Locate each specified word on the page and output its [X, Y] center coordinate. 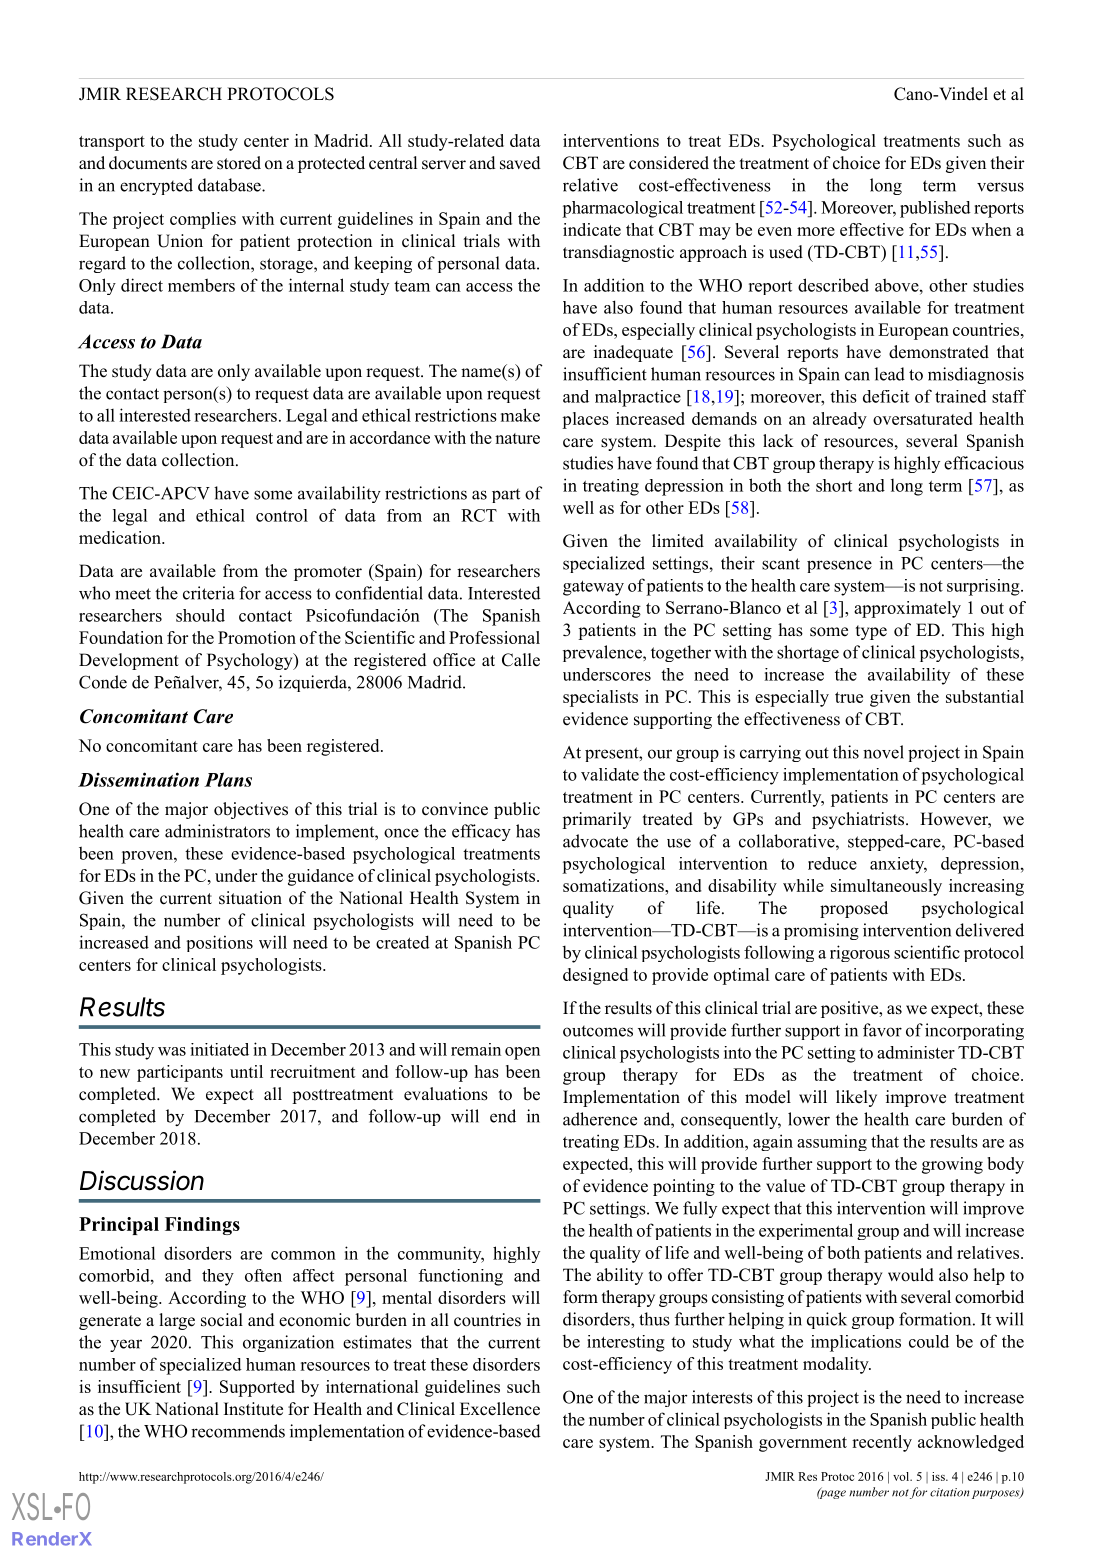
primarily [596, 820]
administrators [217, 831]
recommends [238, 1431]
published [935, 209]
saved [520, 163]
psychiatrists [858, 820]
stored [239, 163]
